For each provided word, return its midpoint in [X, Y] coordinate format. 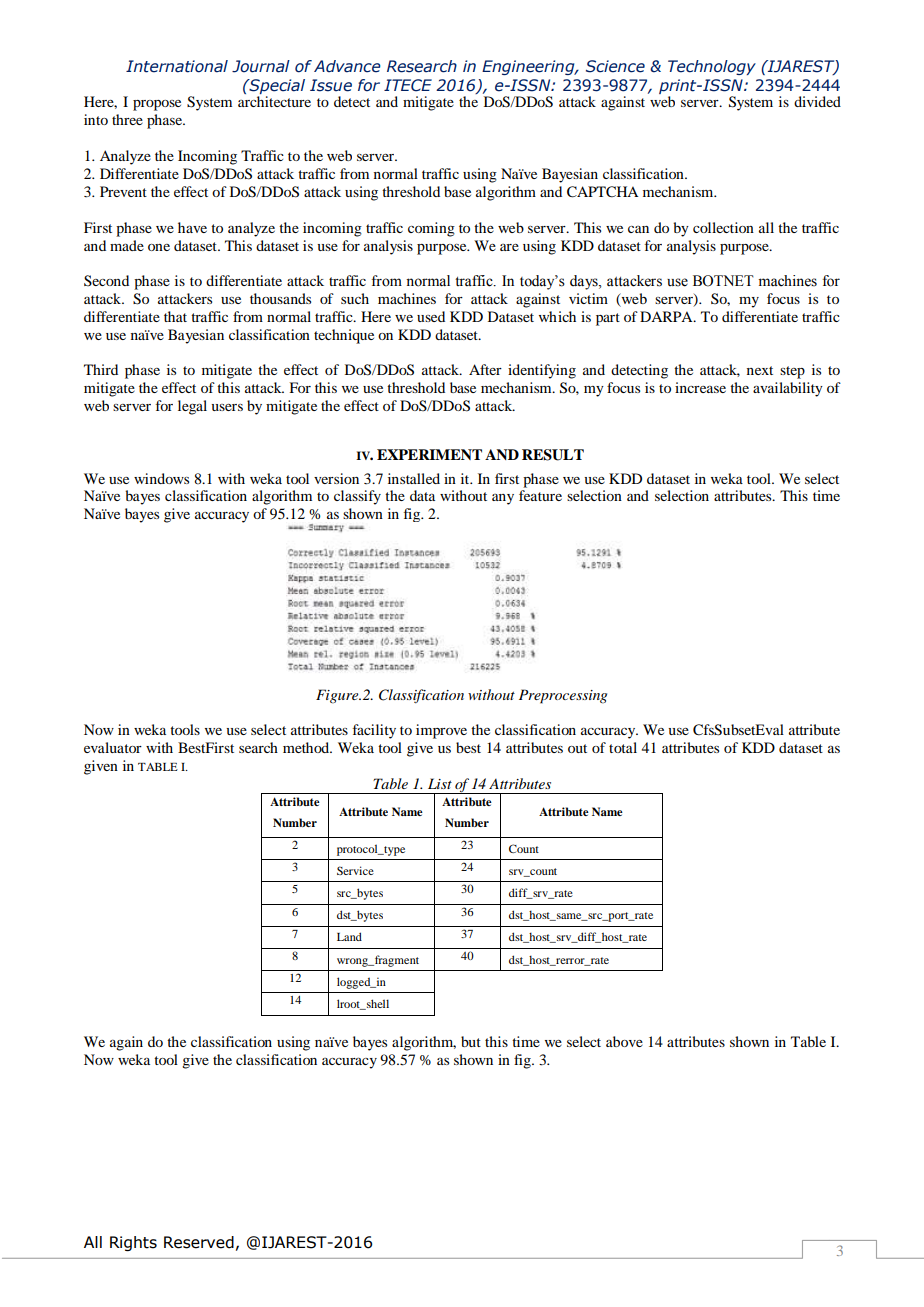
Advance [347, 66]
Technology [712, 67]
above [624, 1041]
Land [349, 936]
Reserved [199, 1242]
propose [157, 105]
